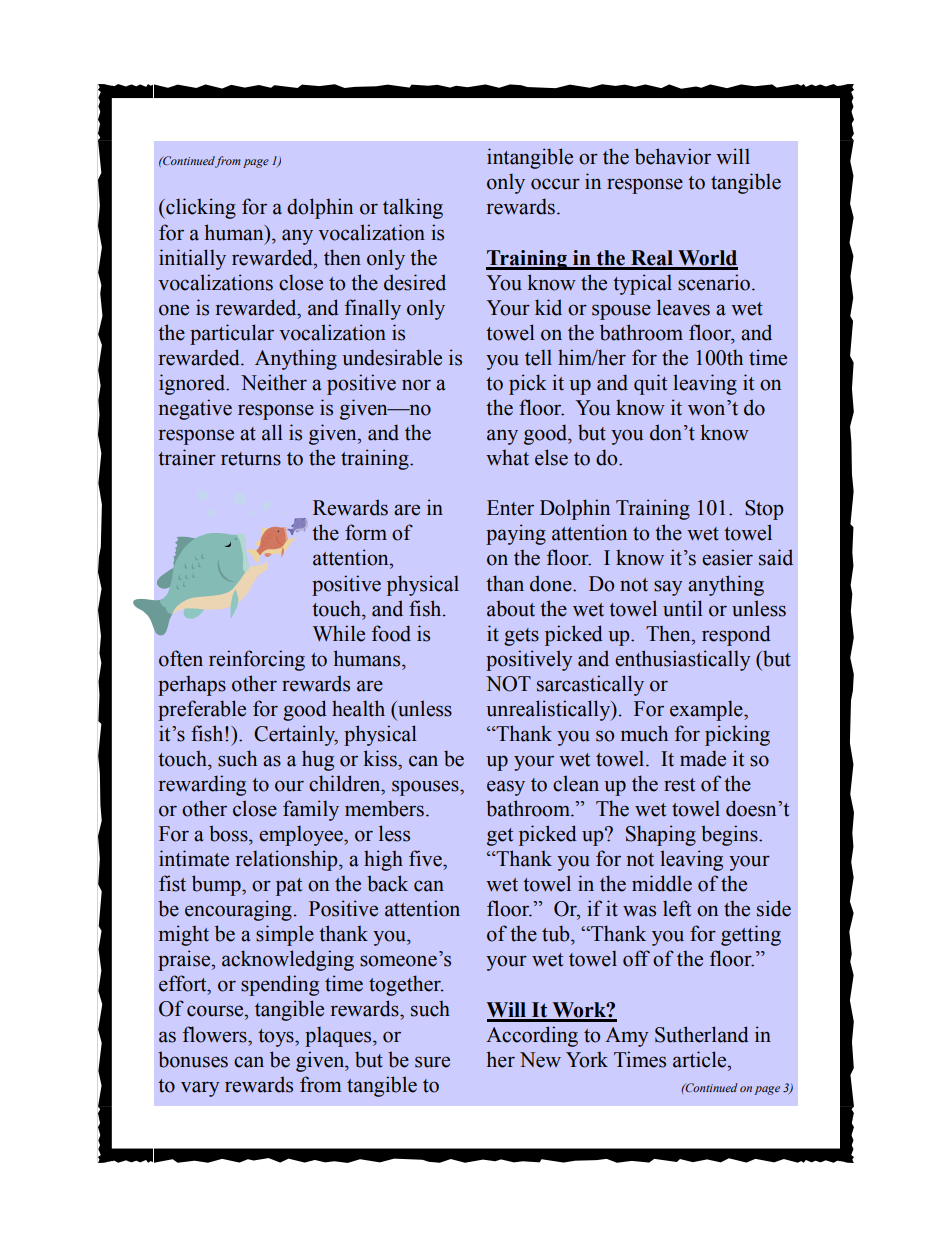  I want to click on quit, so click(650, 384).
